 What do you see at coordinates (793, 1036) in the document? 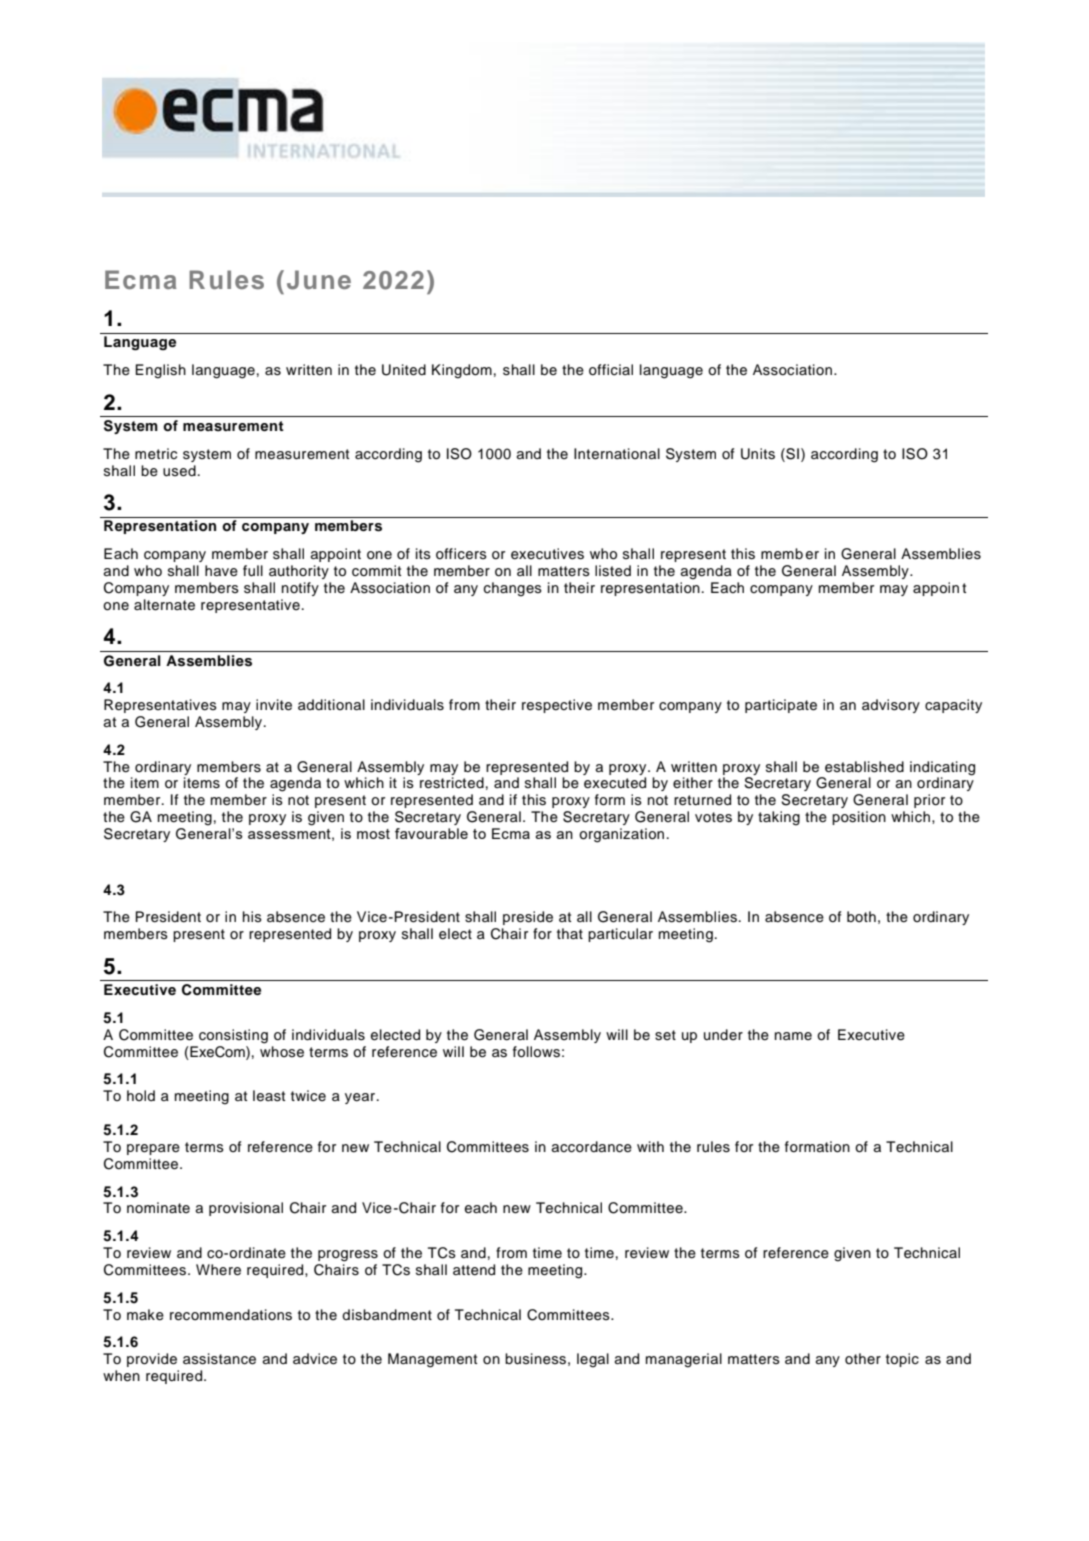
I see `name` at bounding box center [793, 1036].
